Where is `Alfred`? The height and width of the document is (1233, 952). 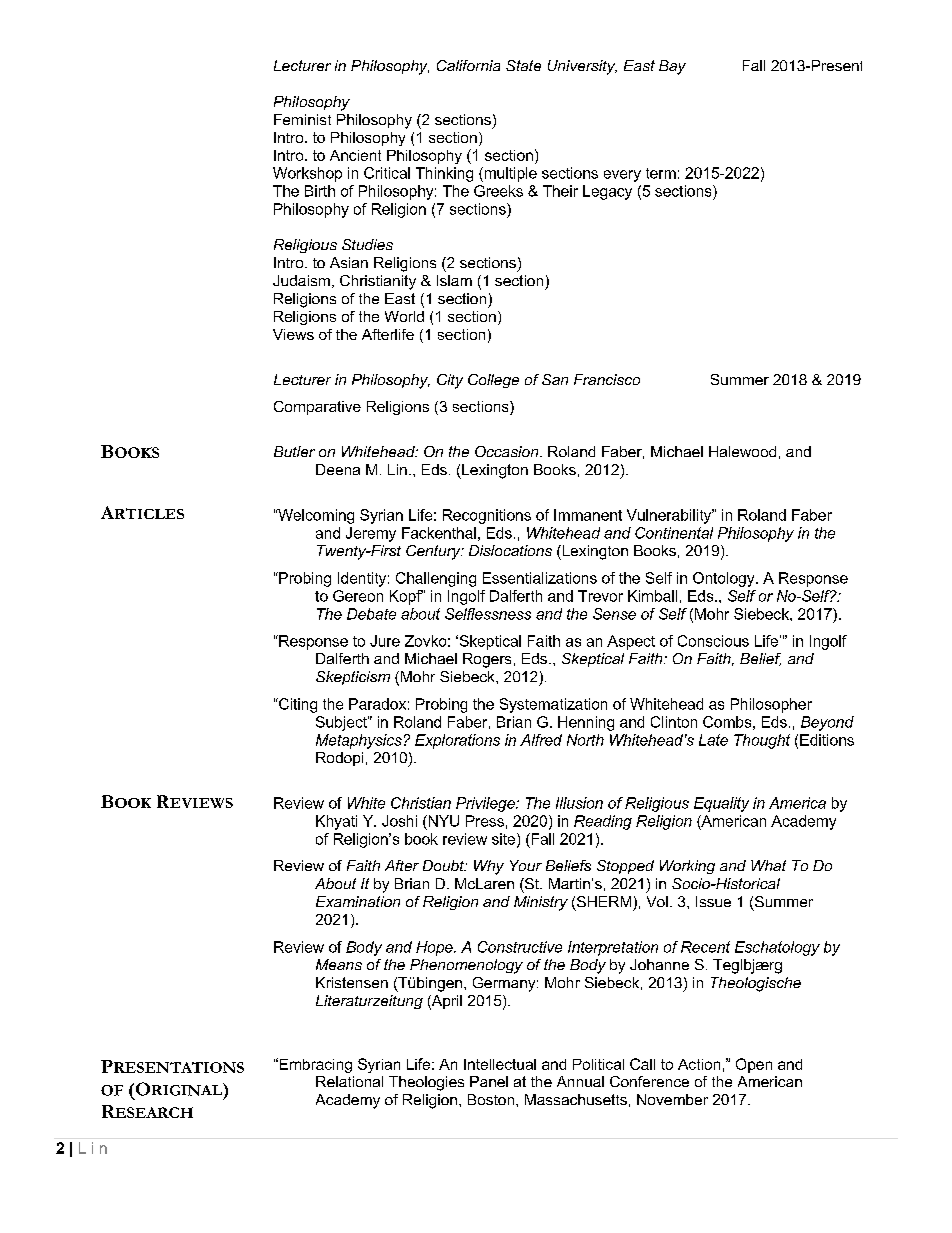
Alfred is located at coordinates (541, 740).
